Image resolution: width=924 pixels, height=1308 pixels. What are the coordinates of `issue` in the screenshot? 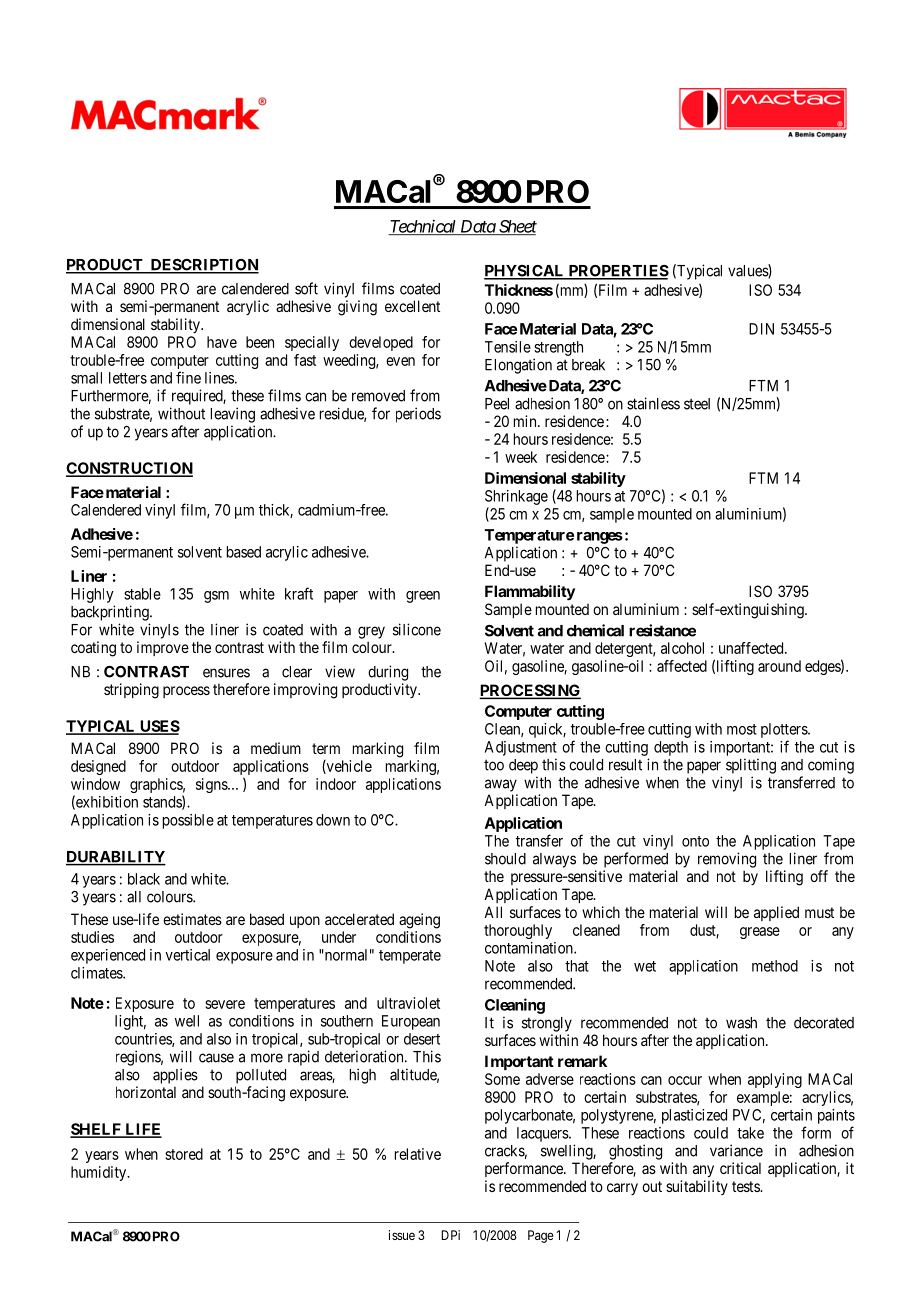 It's located at (402, 1235).
